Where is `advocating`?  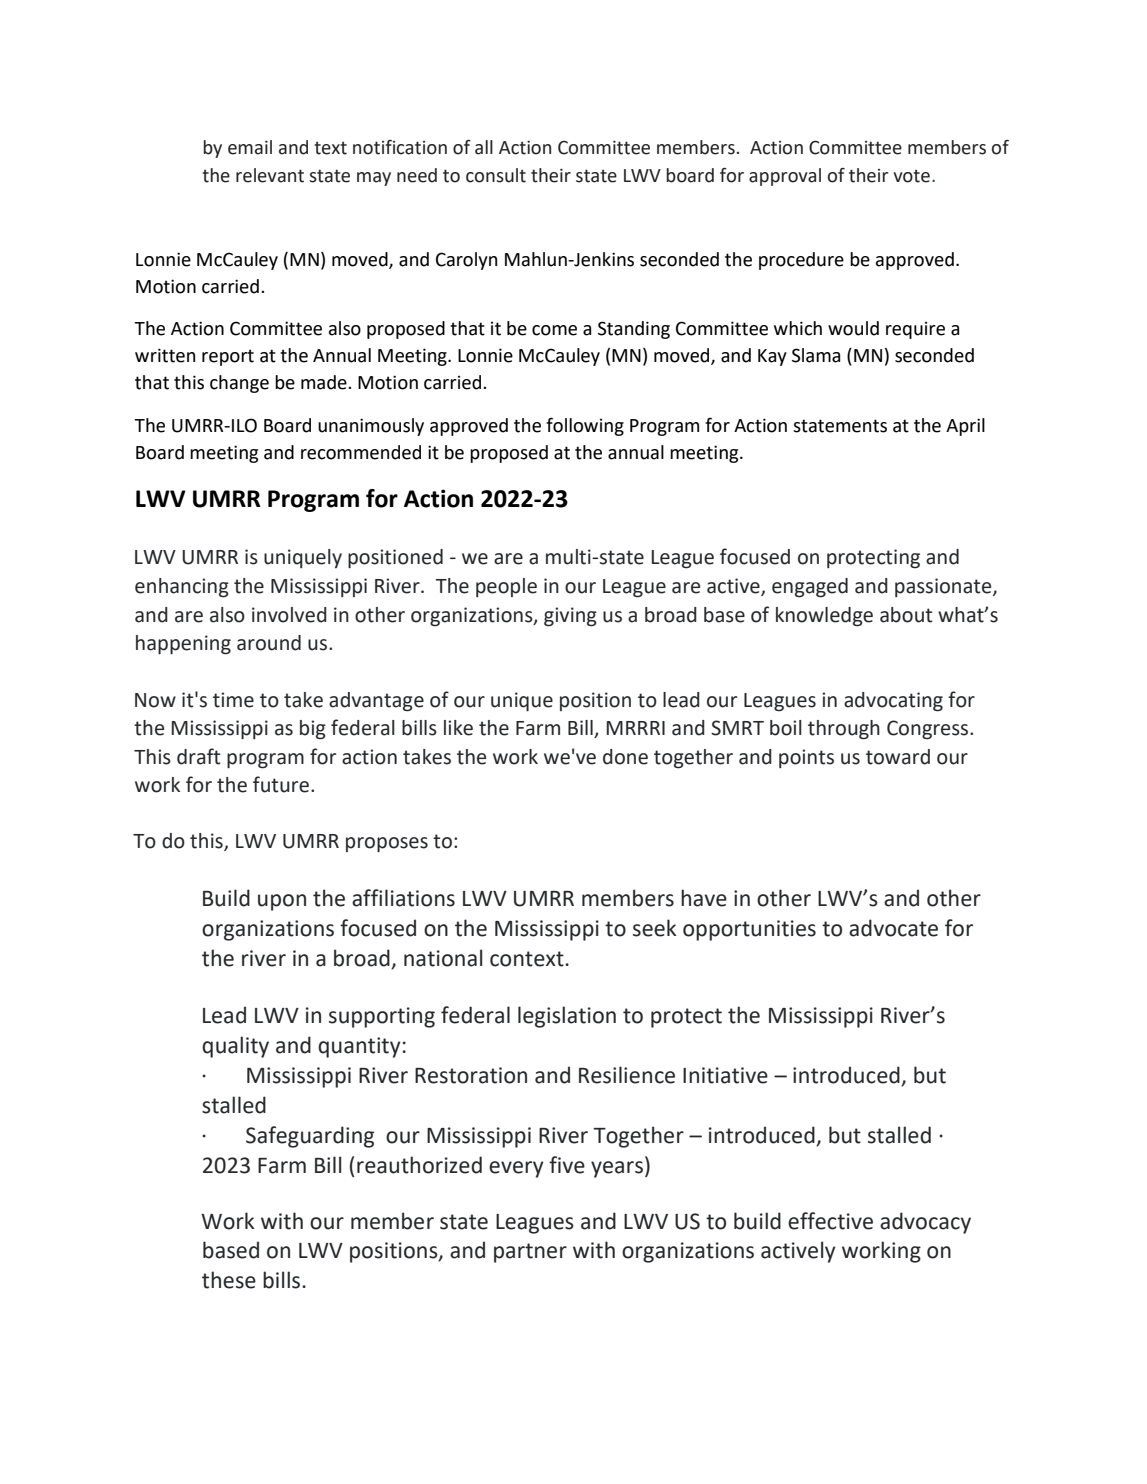
advocating is located at coordinates (893, 702).
